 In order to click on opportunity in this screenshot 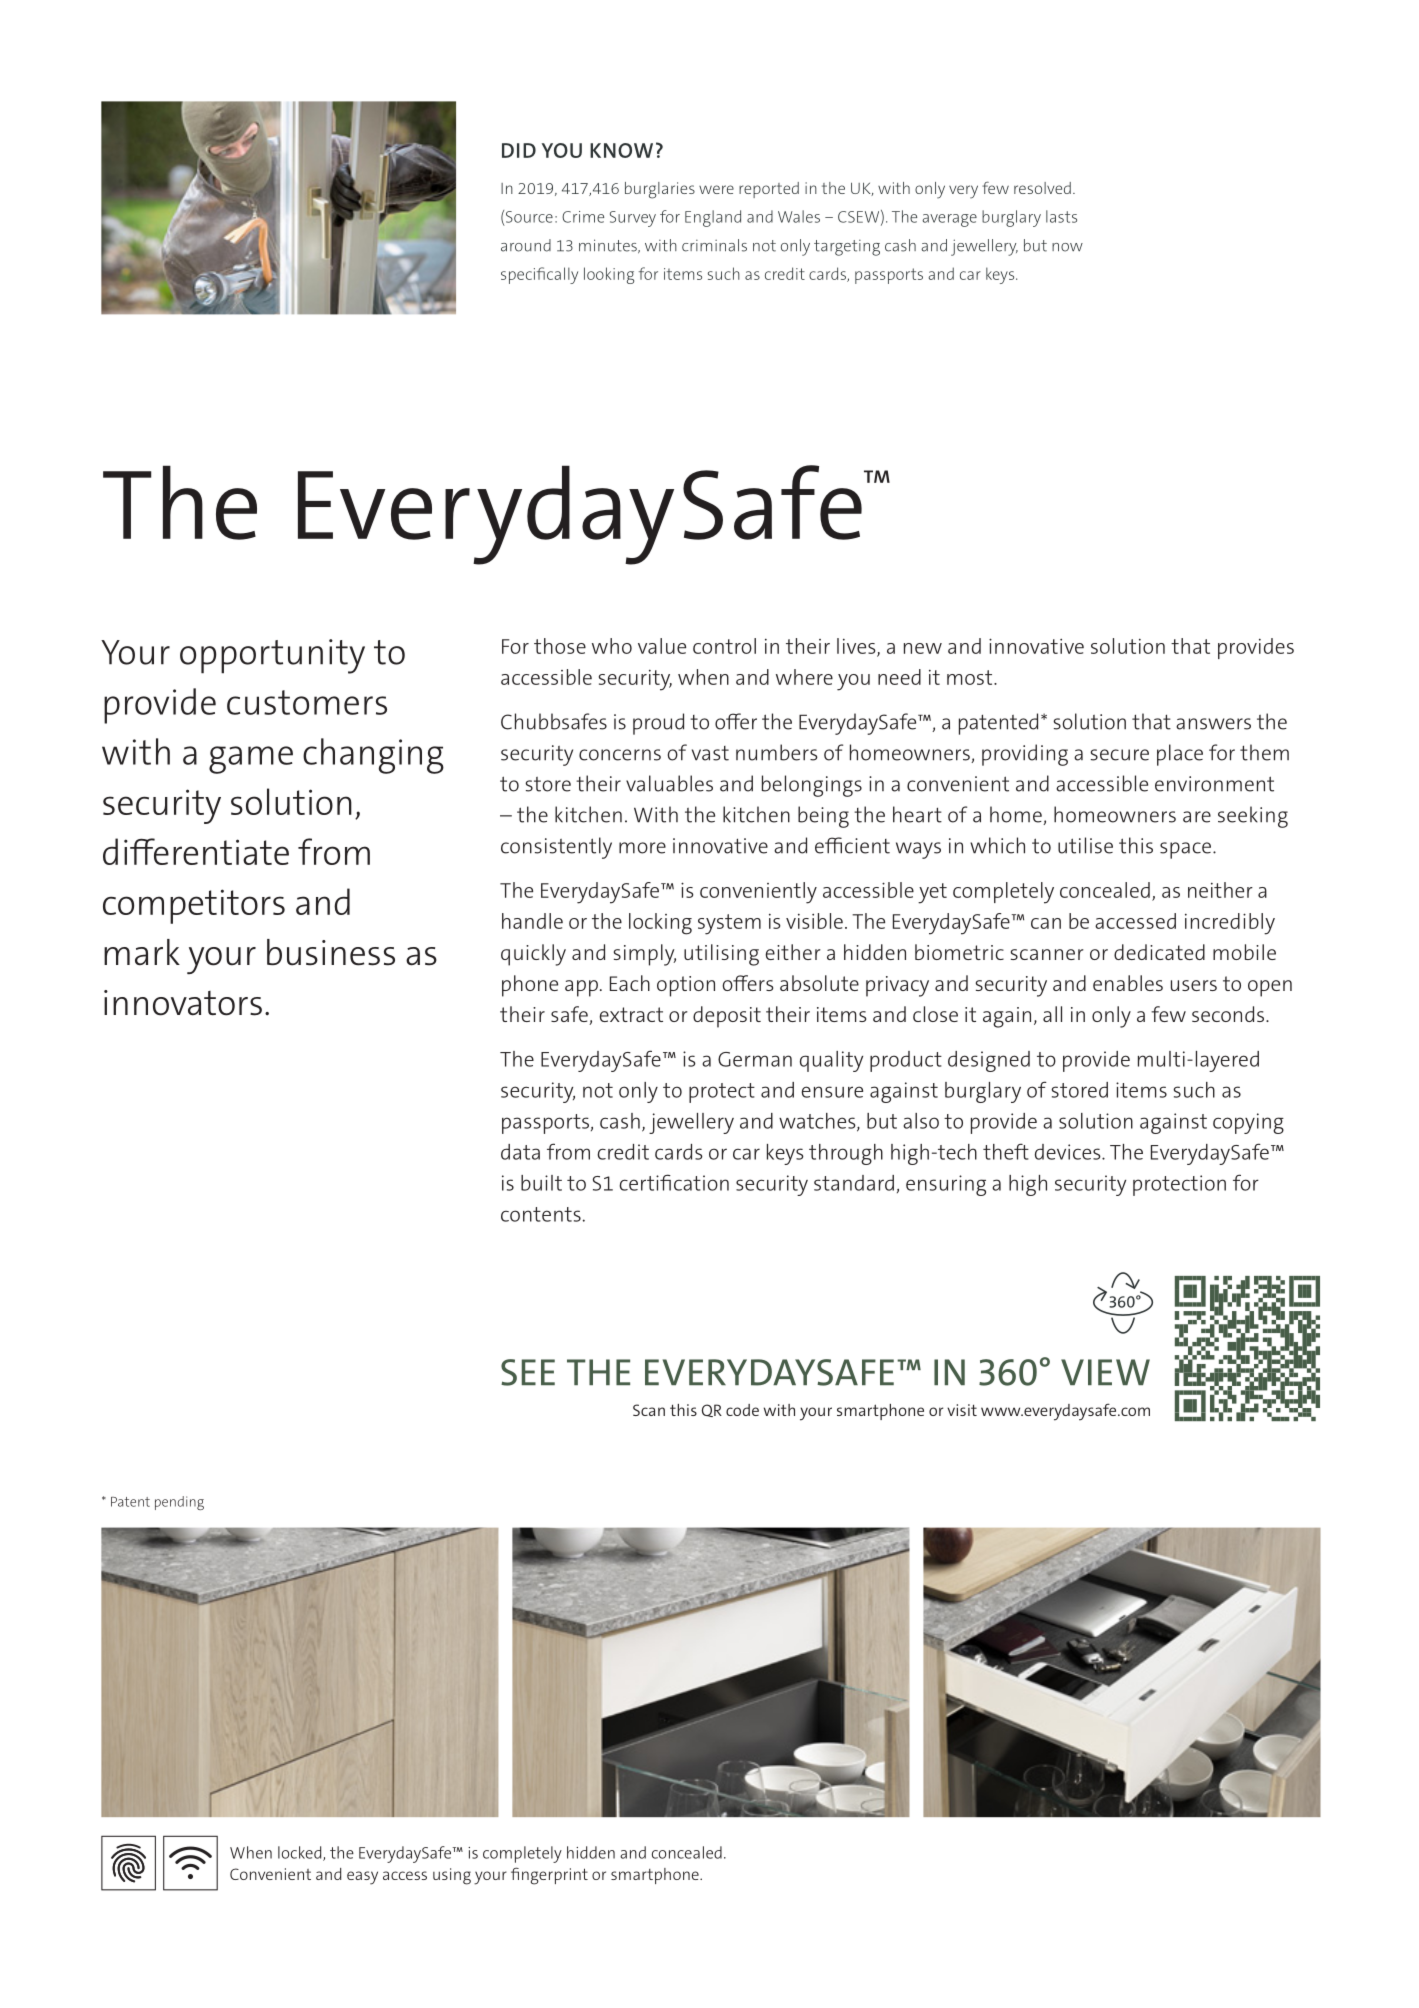, I will do `click(272, 656)`.
